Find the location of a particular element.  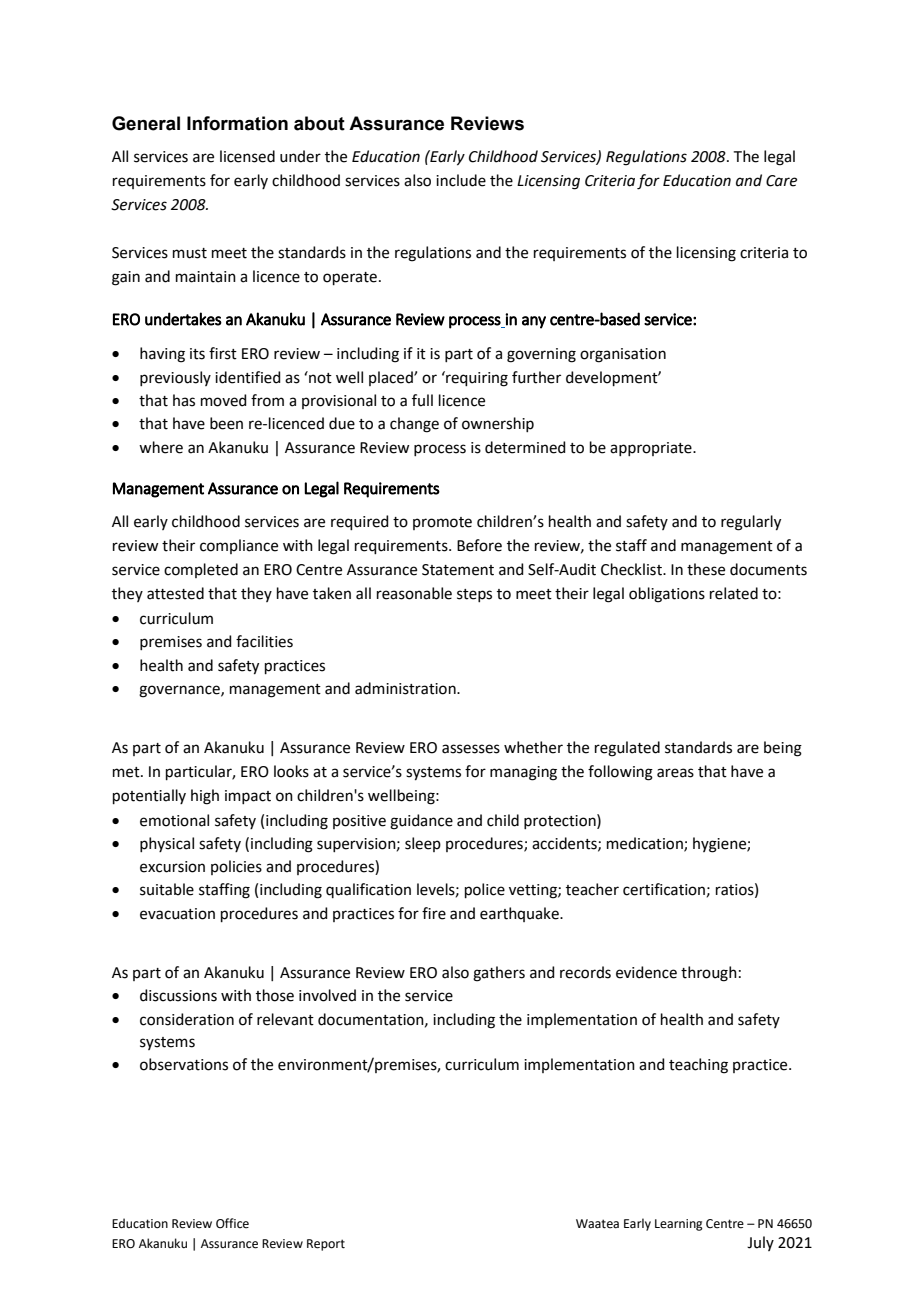

include is located at coordinates (461, 180).
